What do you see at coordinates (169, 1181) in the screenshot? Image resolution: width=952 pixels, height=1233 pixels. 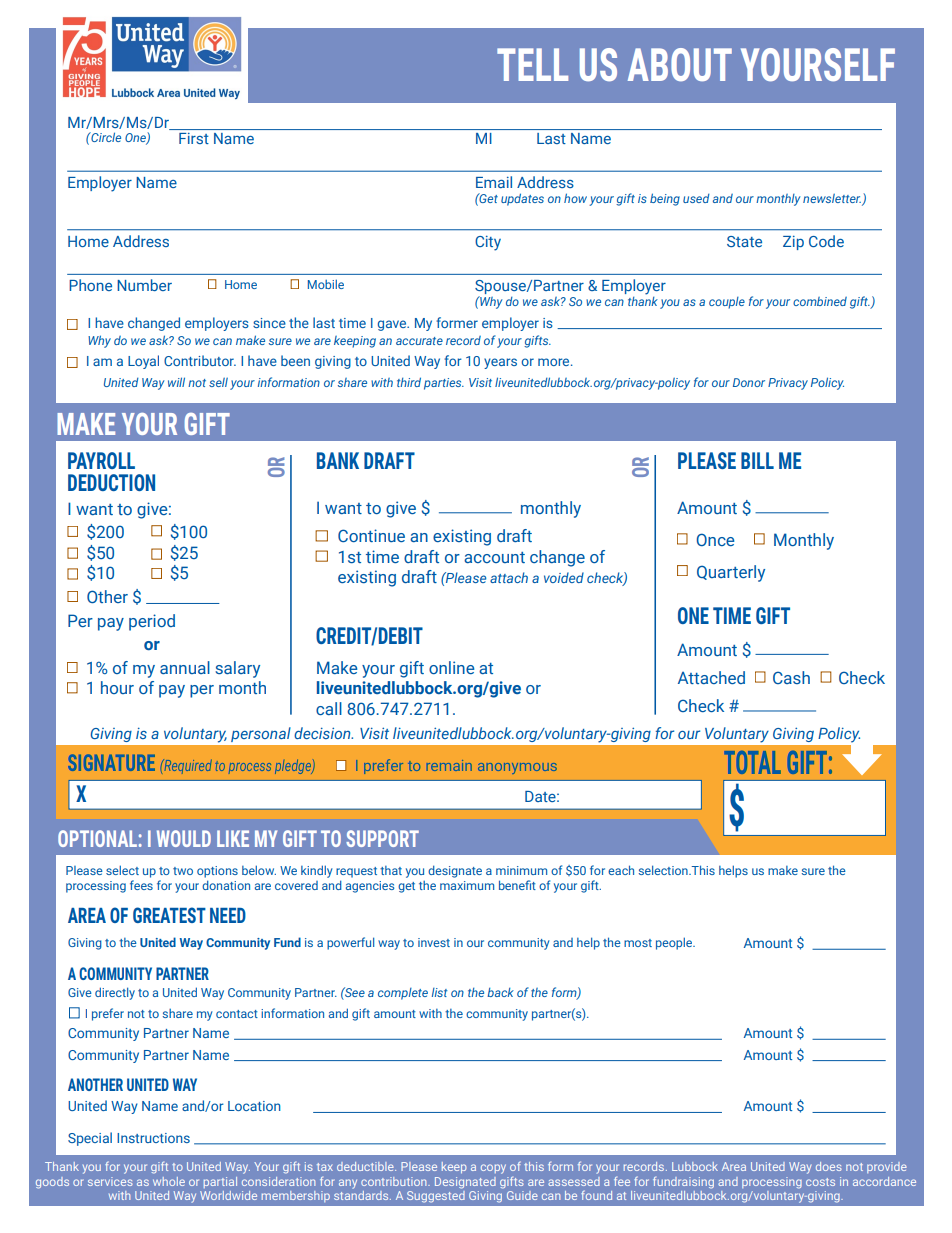 I see `whole` at bounding box center [169, 1181].
